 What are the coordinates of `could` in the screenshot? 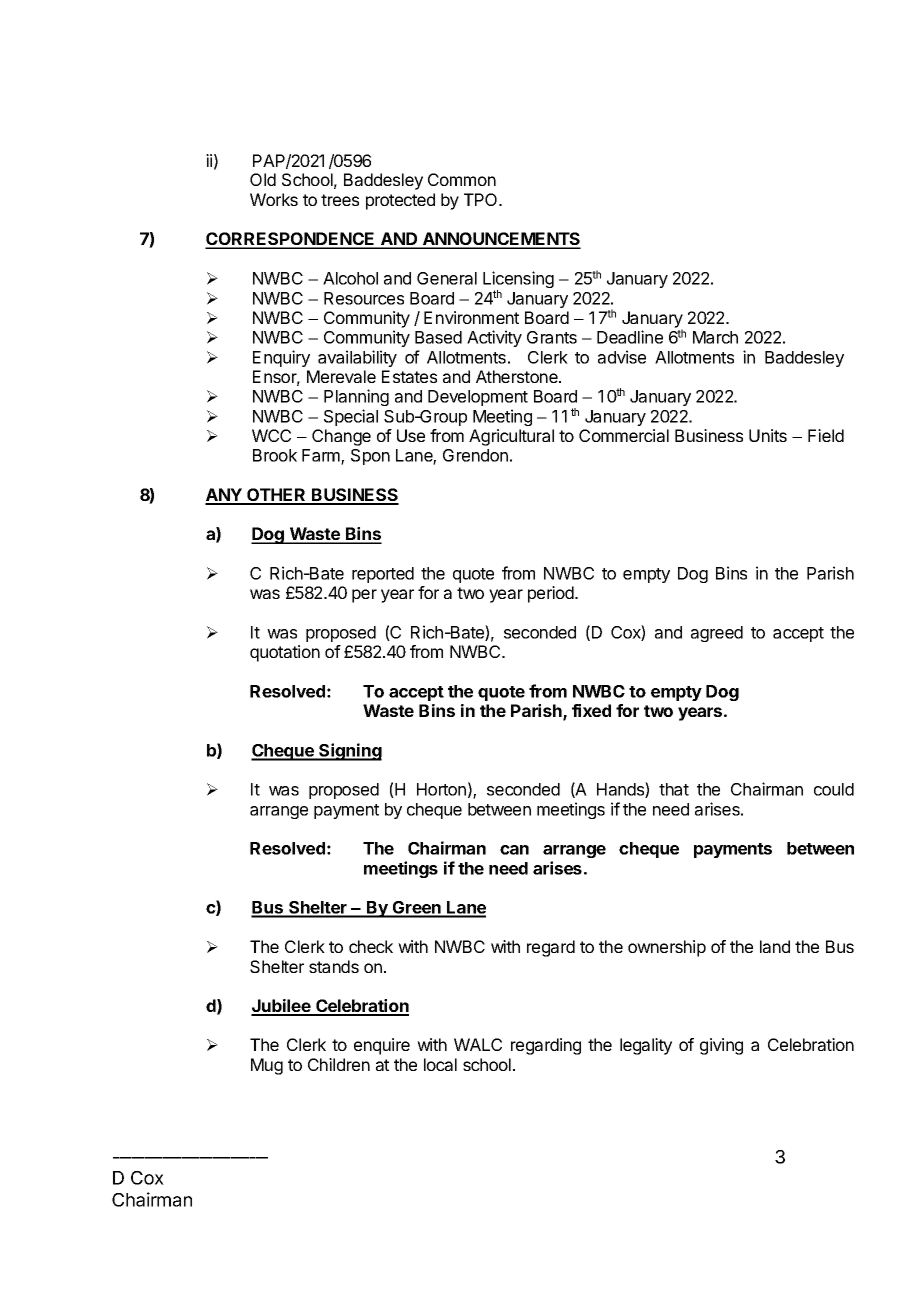 It's located at (834, 789).
